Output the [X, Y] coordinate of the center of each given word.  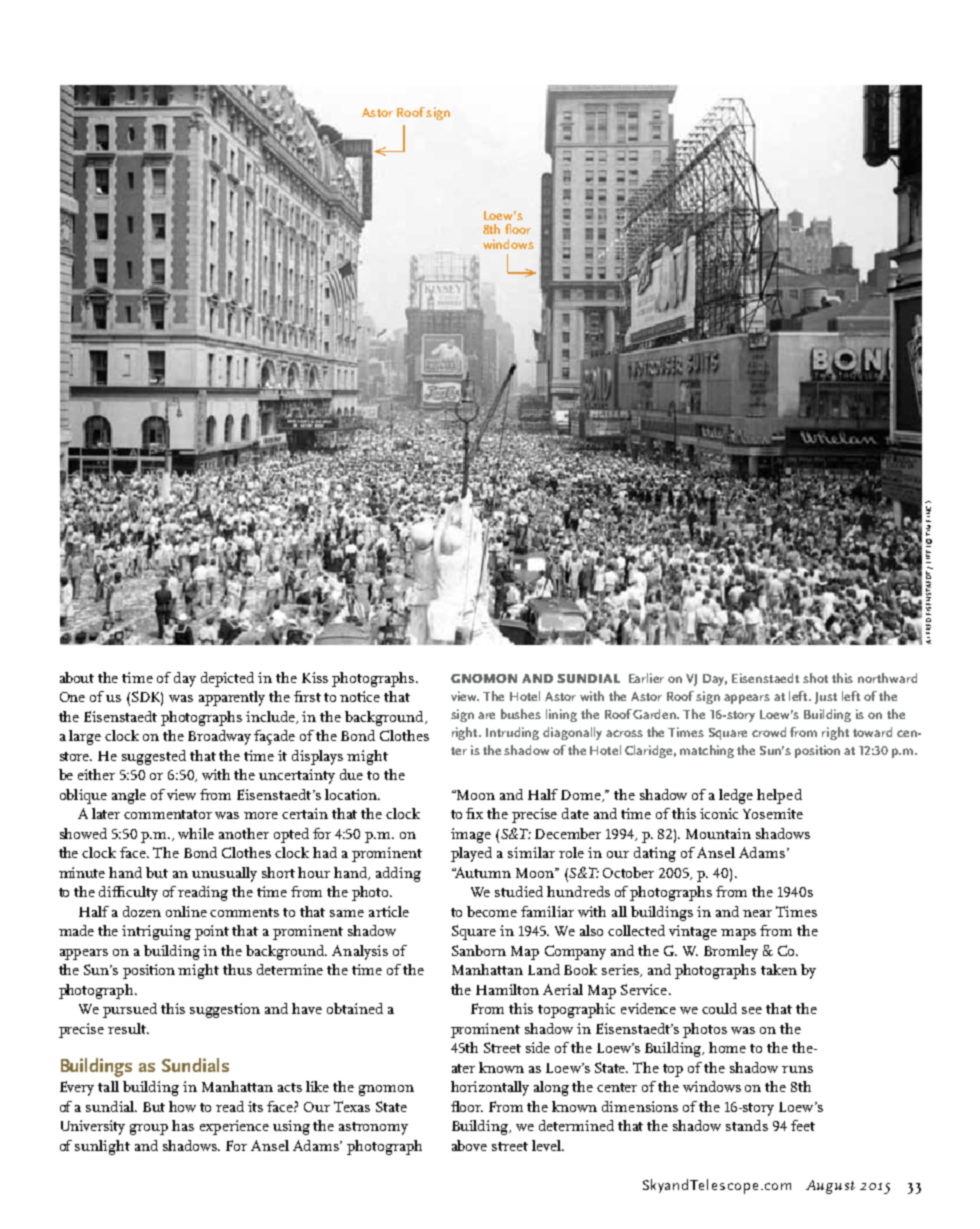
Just [826, 698]
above [469, 1145]
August [830, 1187]
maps [738, 934]
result [128, 1028]
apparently [232, 698]
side [538, 1047]
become [492, 911]
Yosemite [773, 813]
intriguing [156, 932]
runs [797, 1069]
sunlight [102, 1147]
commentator [168, 814]
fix [474, 813]
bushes [521, 714]
